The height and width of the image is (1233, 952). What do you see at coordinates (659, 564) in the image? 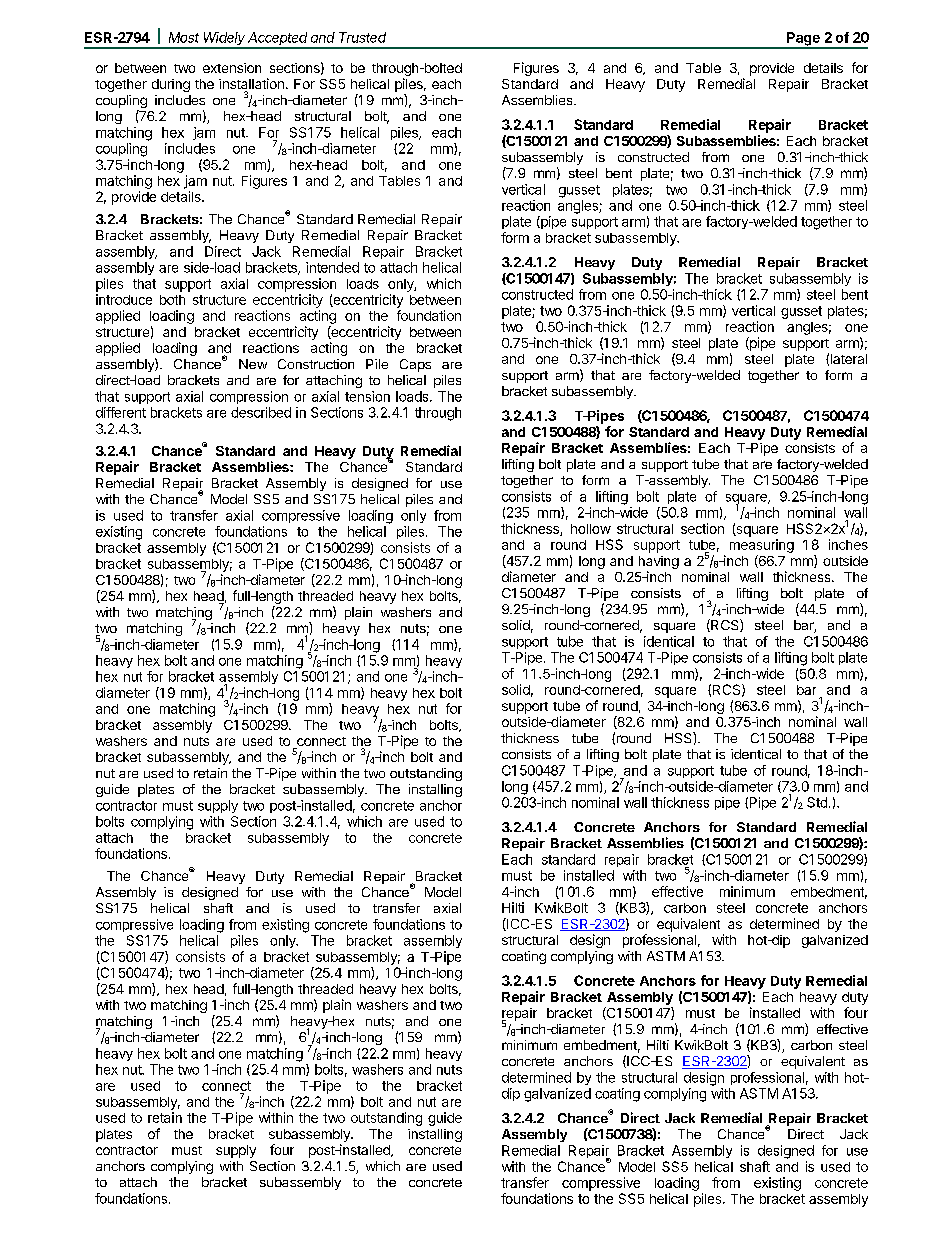
I see `having` at bounding box center [659, 564].
